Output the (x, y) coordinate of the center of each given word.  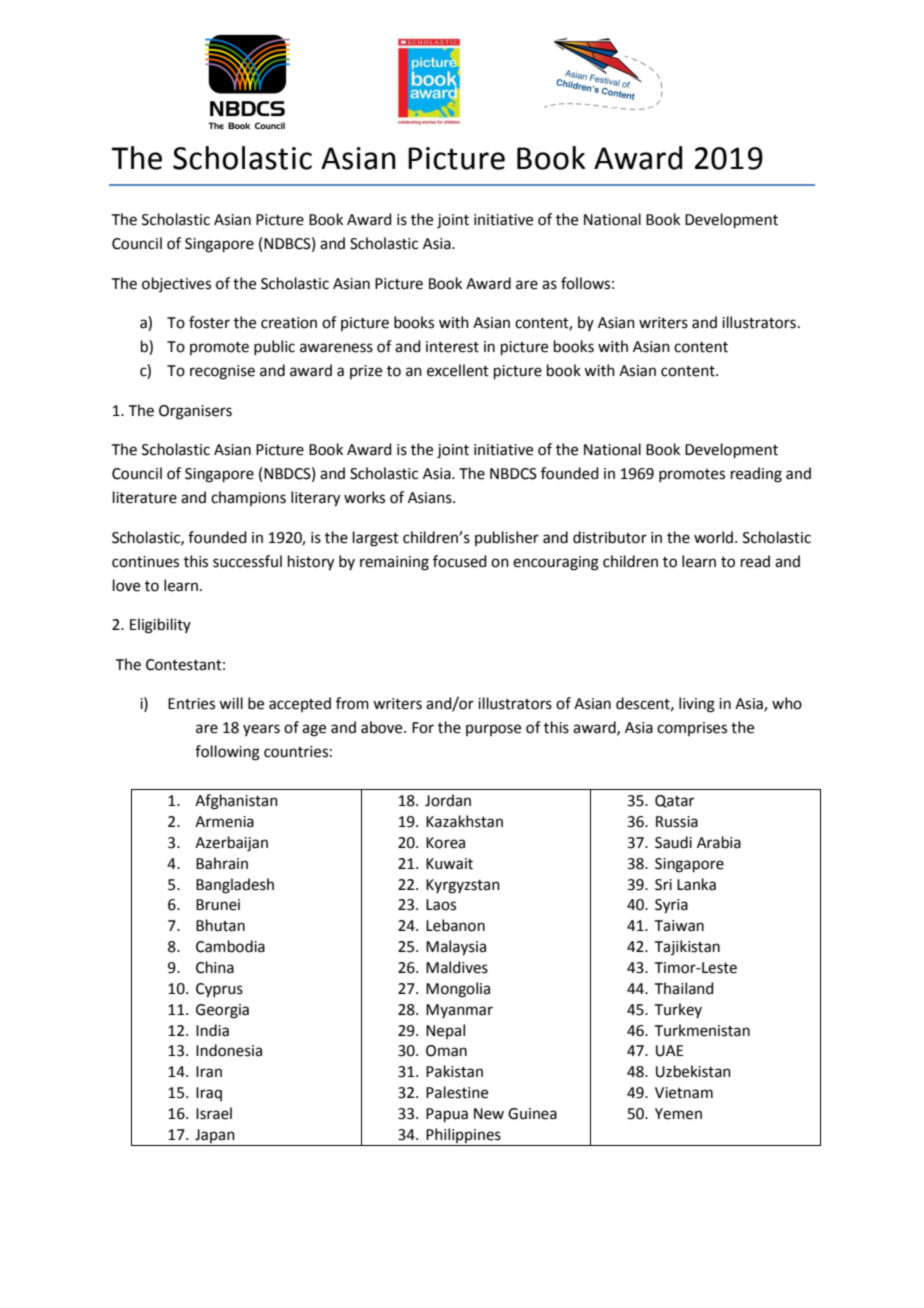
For (423, 728)
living (697, 705)
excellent (458, 370)
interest (452, 347)
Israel (214, 1113)
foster (209, 322)
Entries (191, 704)
